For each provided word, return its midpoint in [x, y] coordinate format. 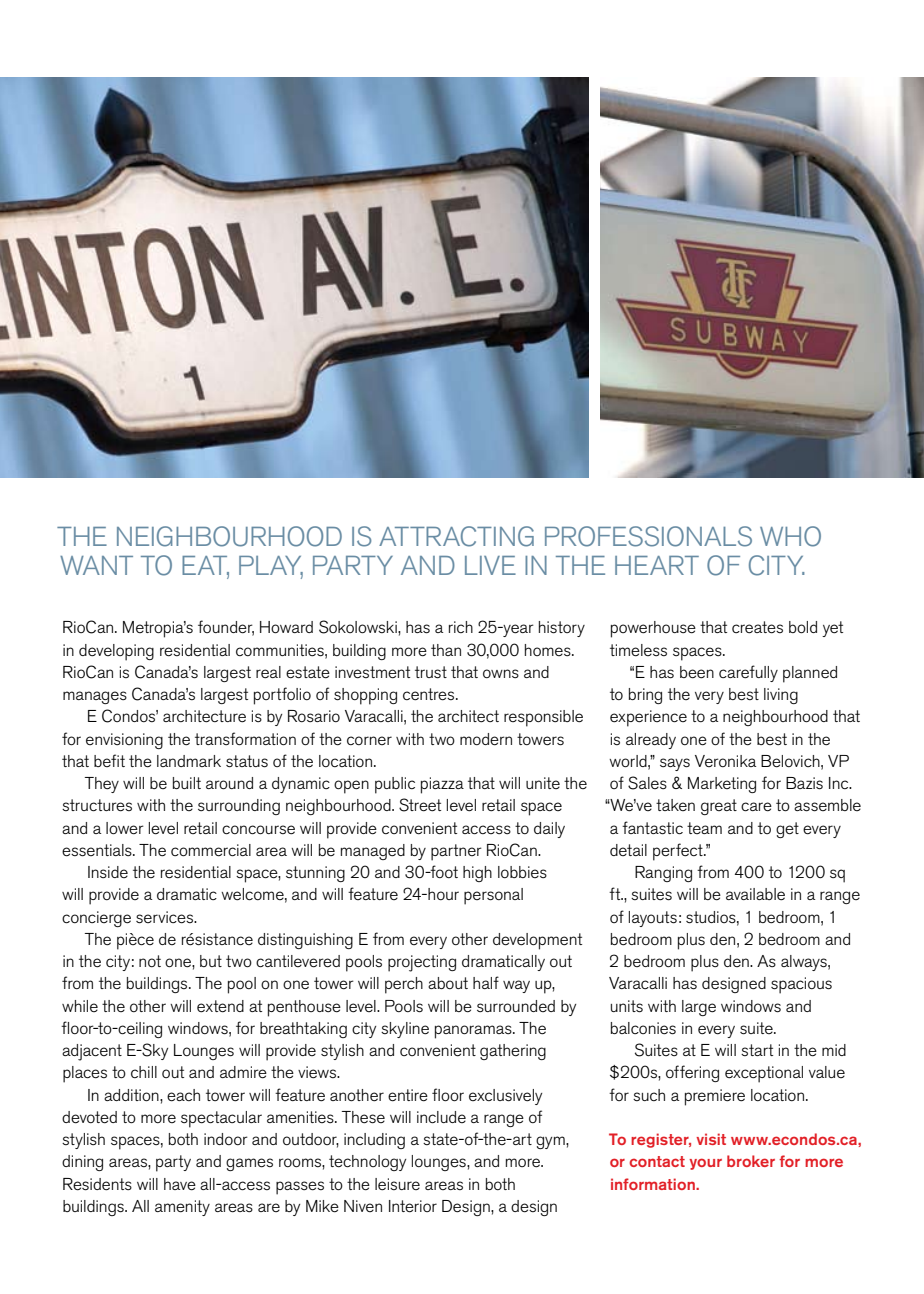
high [477, 874]
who [790, 536]
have [180, 1184]
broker [751, 1161]
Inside [108, 872]
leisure [397, 1184]
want [96, 565]
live [490, 565]
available [755, 894]
